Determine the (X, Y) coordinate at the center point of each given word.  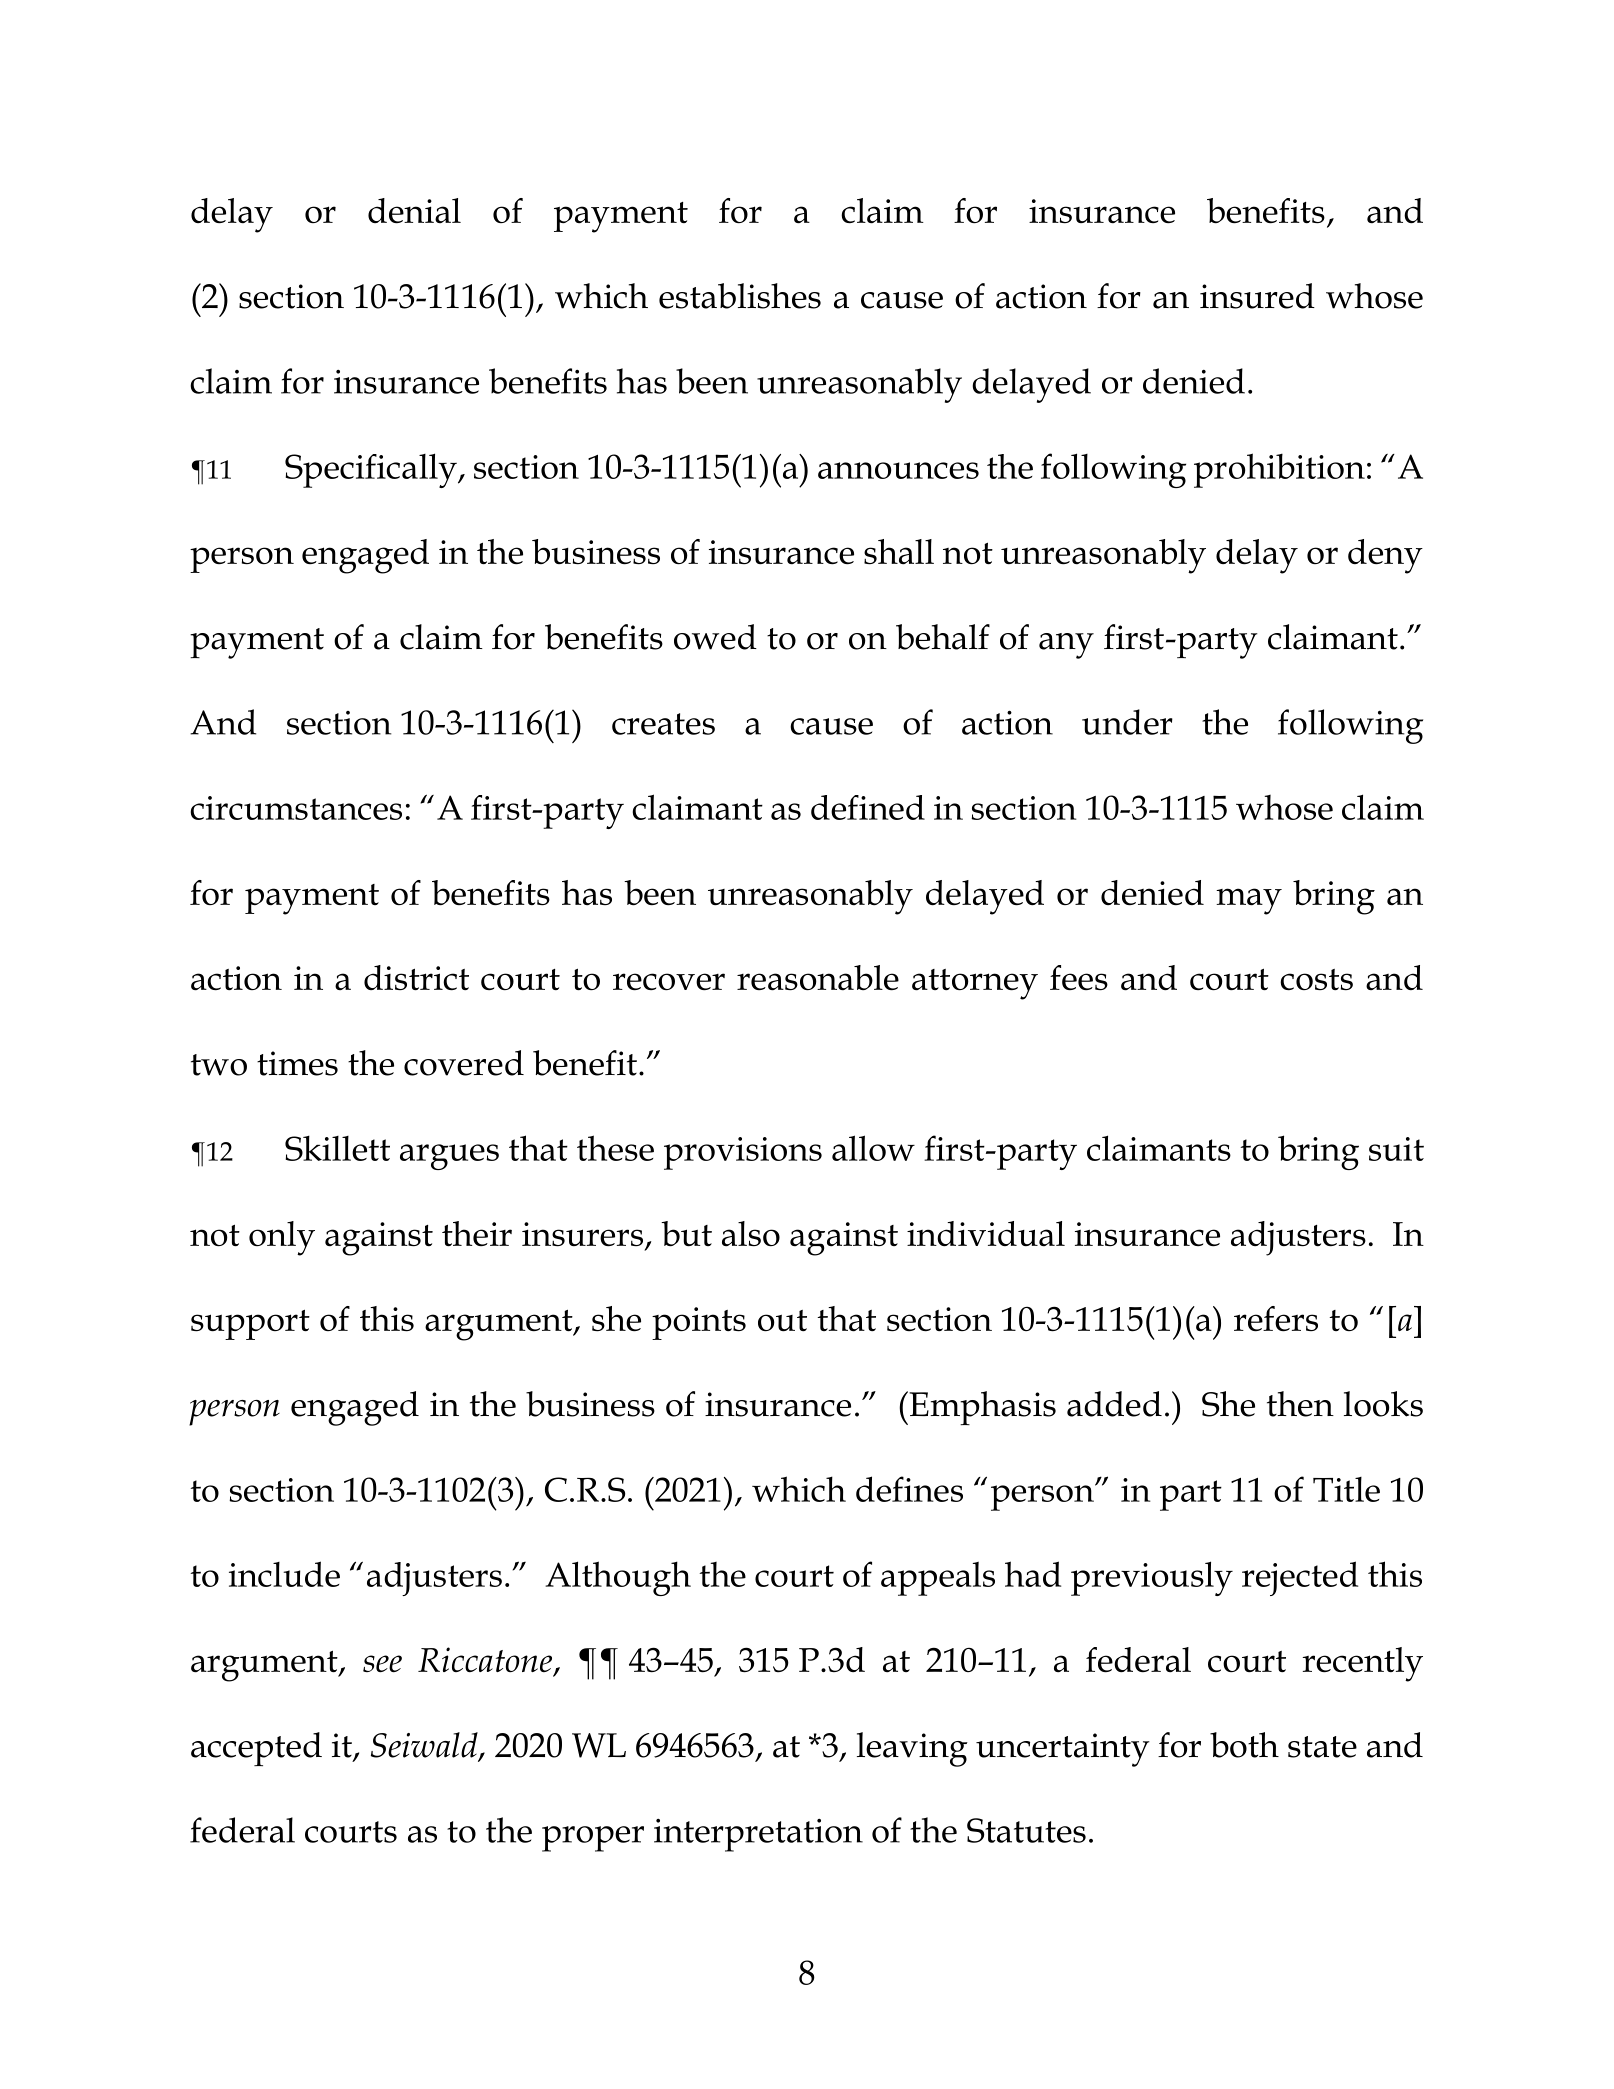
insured (1257, 296)
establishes (740, 296)
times (297, 1063)
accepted (256, 1749)
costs (1316, 979)
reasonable (818, 977)
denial (414, 210)
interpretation (758, 1835)
